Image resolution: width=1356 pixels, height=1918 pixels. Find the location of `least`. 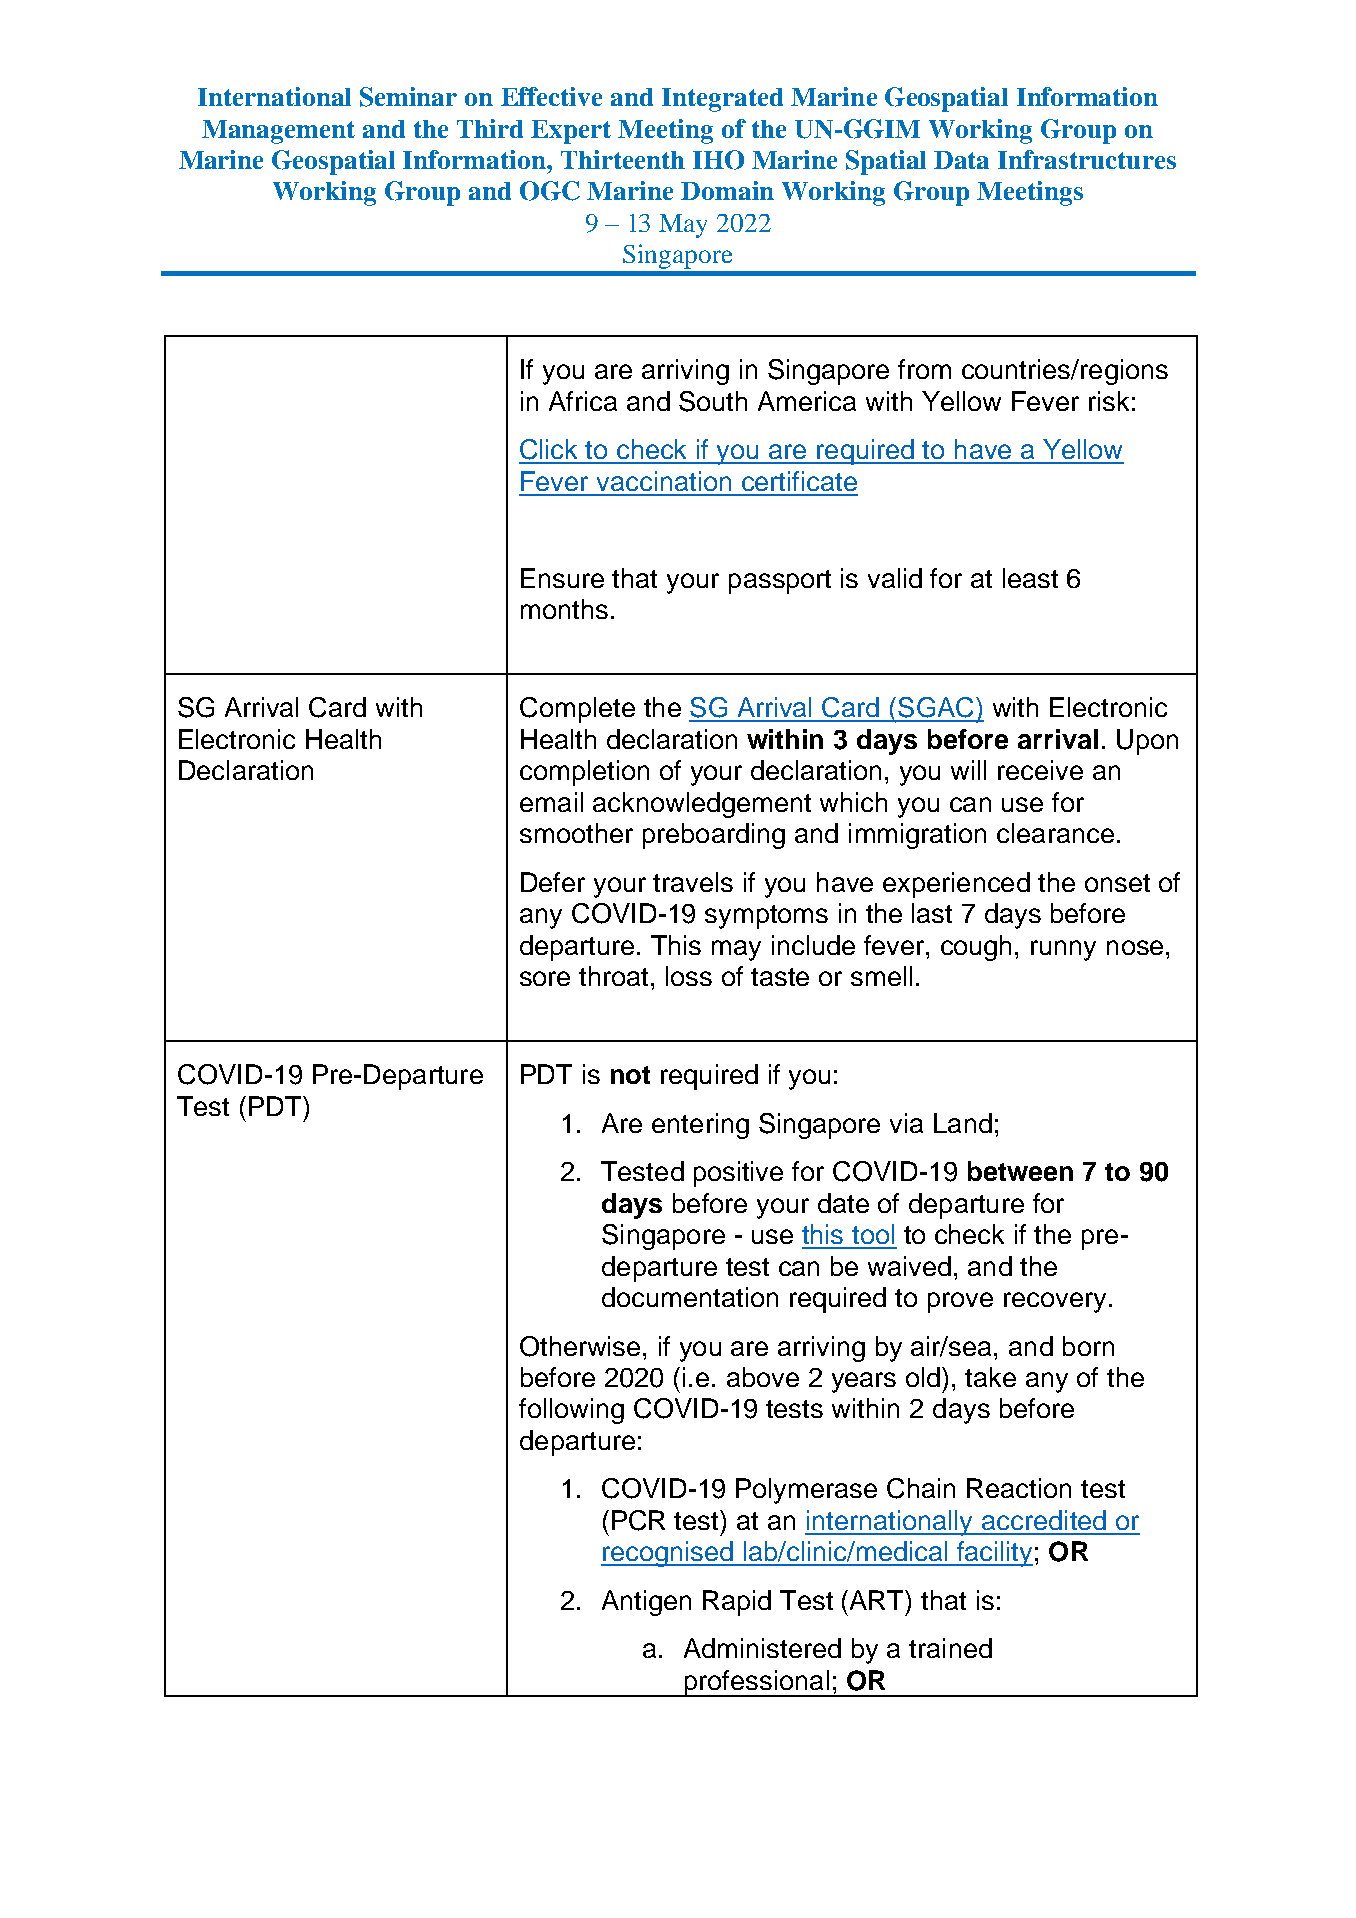

least is located at coordinates (1030, 578).
